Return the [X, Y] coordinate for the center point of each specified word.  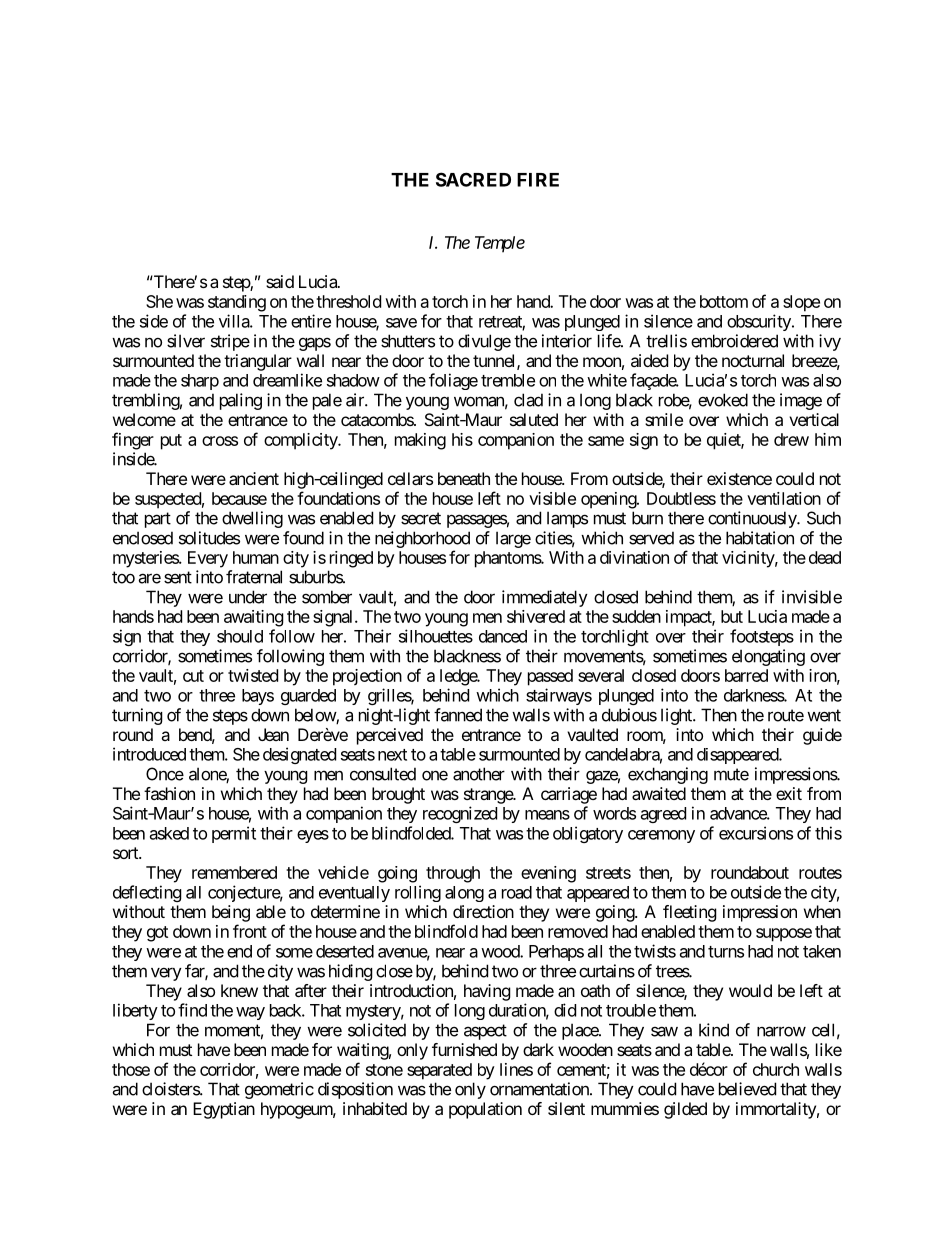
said [280, 281]
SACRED [473, 179]
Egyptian [224, 1110]
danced [503, 636]
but [732, 616]
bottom [724, 301]
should [240, 636]
